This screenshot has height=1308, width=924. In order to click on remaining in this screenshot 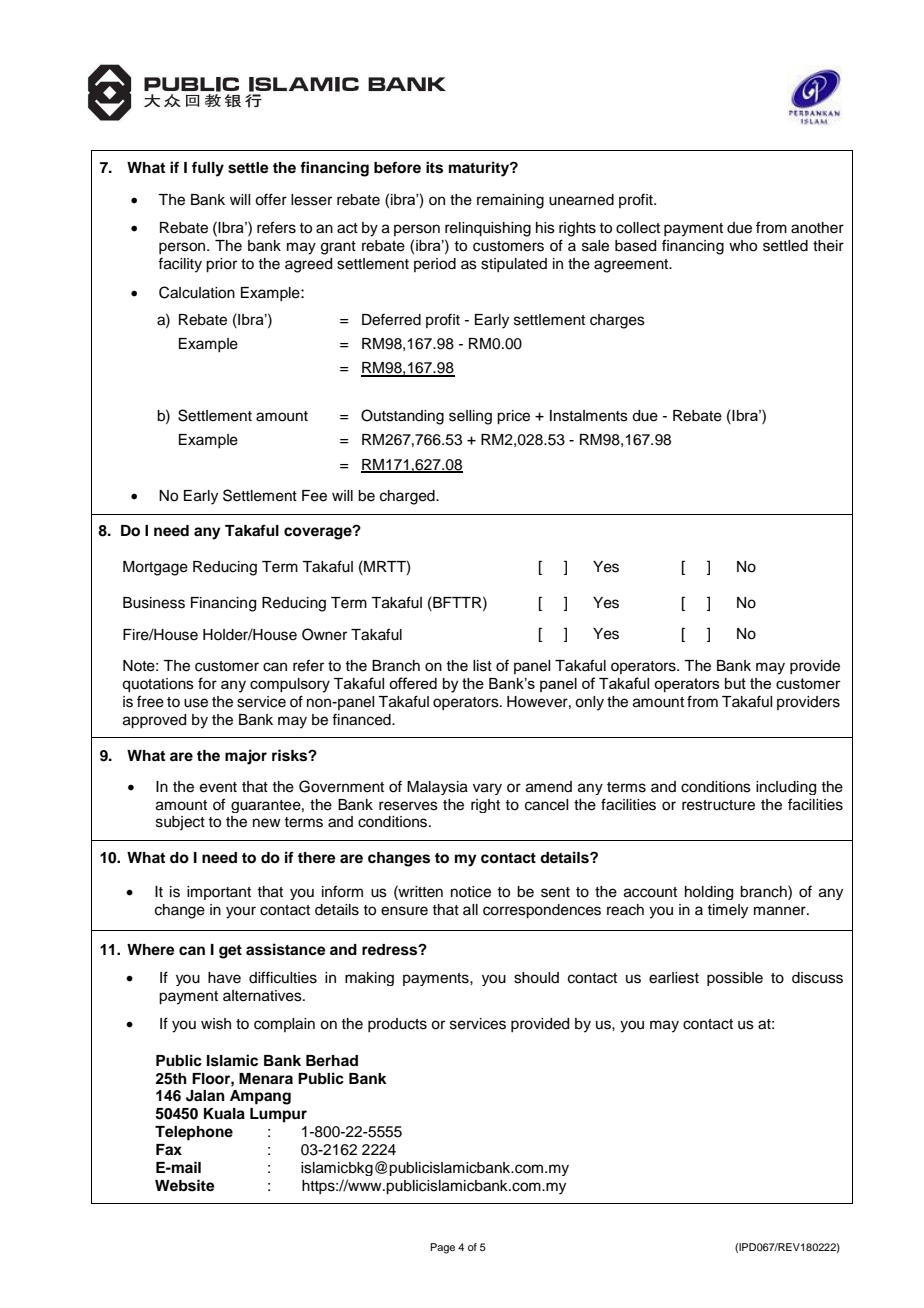, I will do `click(510, 201)`.
